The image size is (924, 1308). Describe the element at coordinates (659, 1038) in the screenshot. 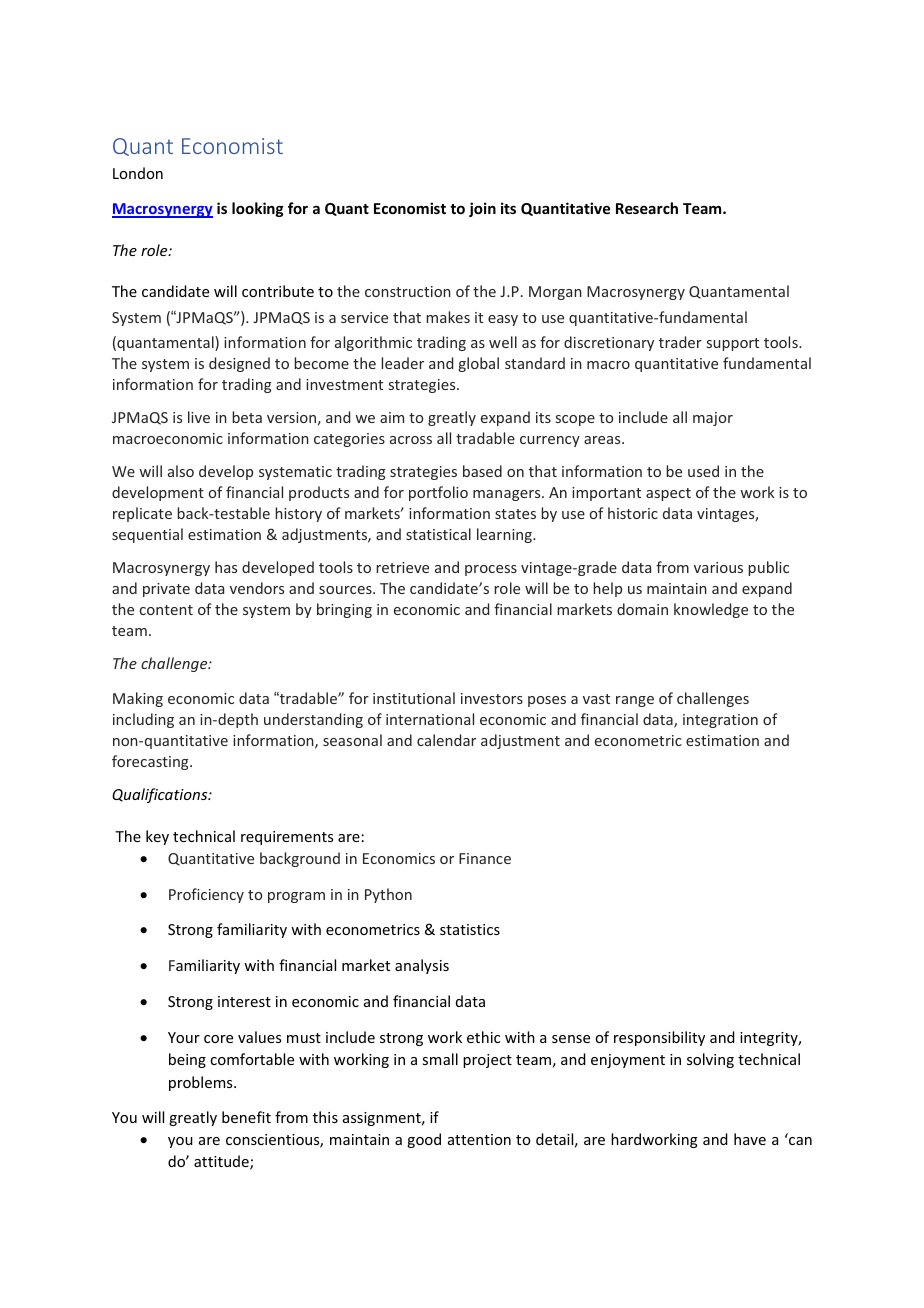

I see `responsibility` at that location.
